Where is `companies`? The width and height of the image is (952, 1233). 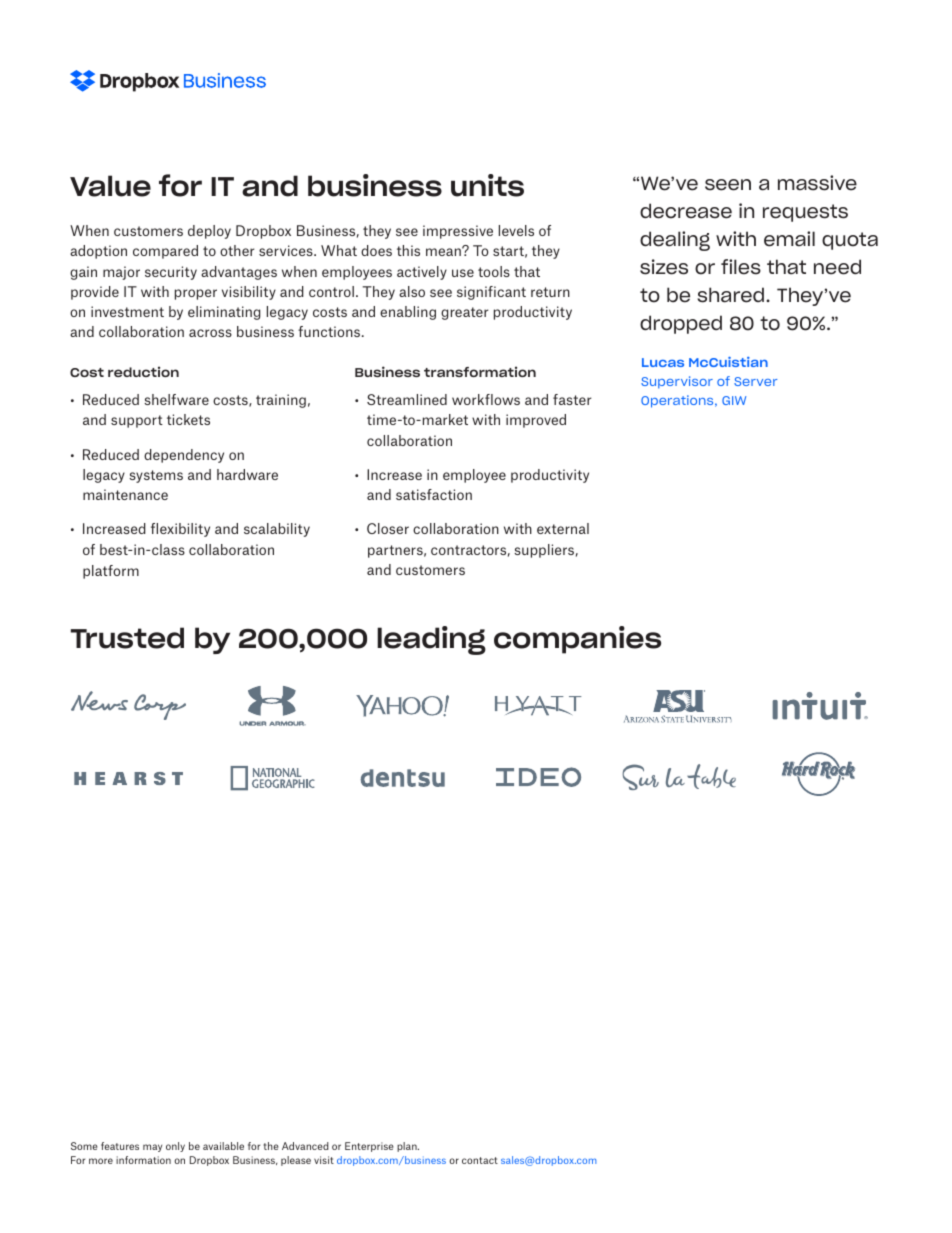
companies is located at coordinates (577, 640).
